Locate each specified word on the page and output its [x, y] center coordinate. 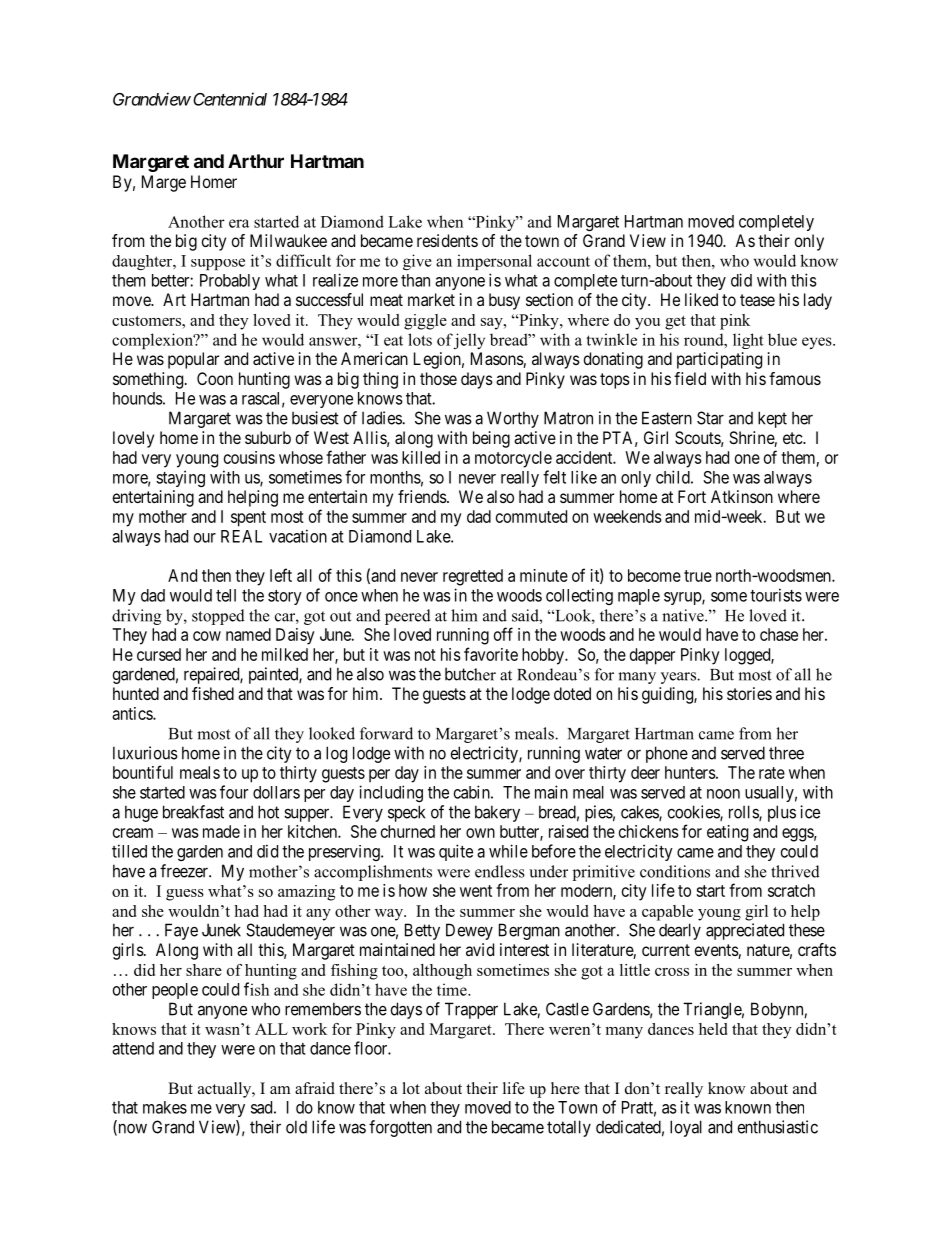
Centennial [230, 99]
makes [165, 1107]
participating [719, 360]
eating [727, 833]
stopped [218, 617]
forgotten [400, 1128]
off [503, 634]
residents [447, 240]
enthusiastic [778, 1127]
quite [456, 852]
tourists [776, 595]
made [221, 831]
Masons [497, 360]
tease [757, 300]
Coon [215, 378]
